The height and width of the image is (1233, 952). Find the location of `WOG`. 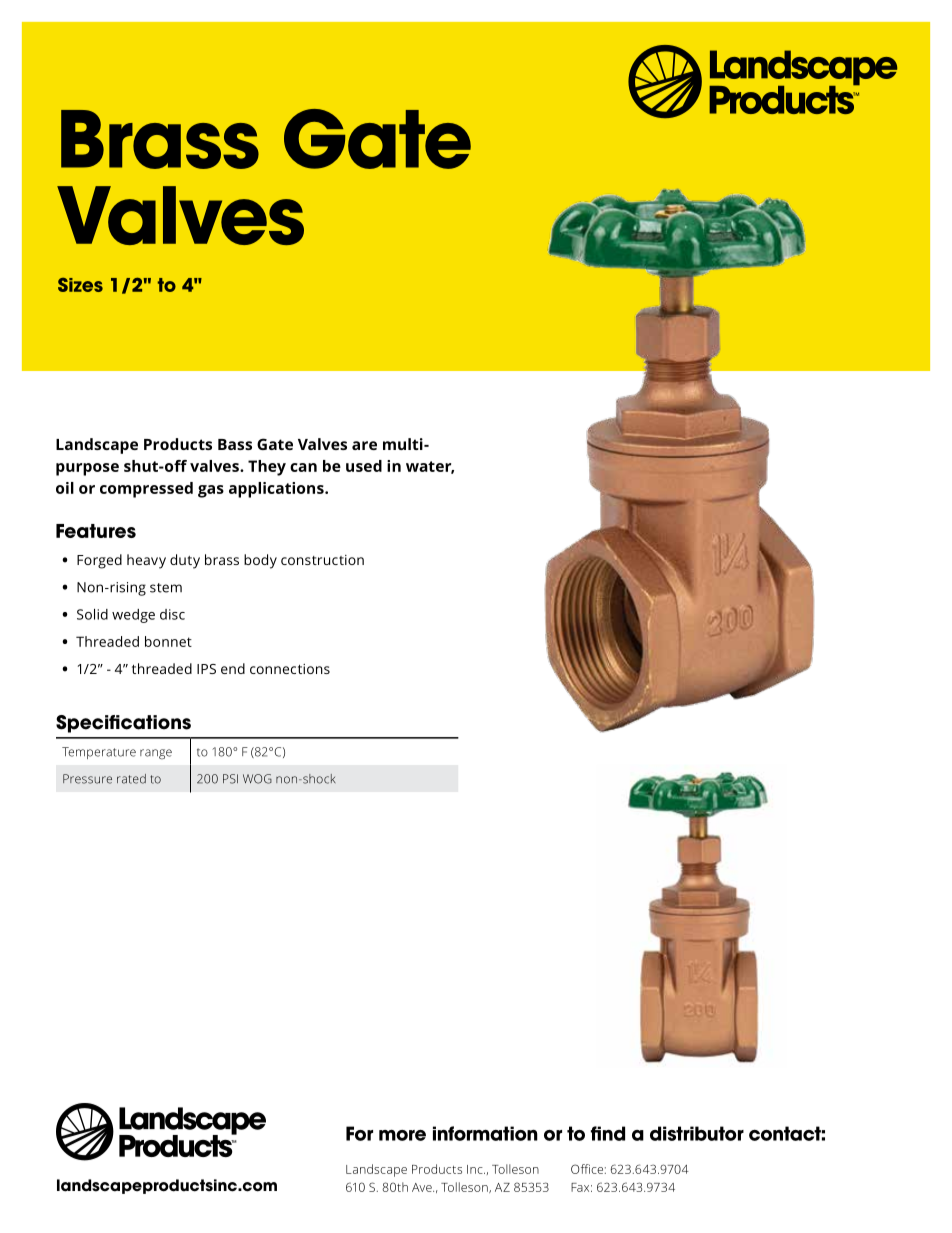

WOG is located at coordinates (257, 779).
